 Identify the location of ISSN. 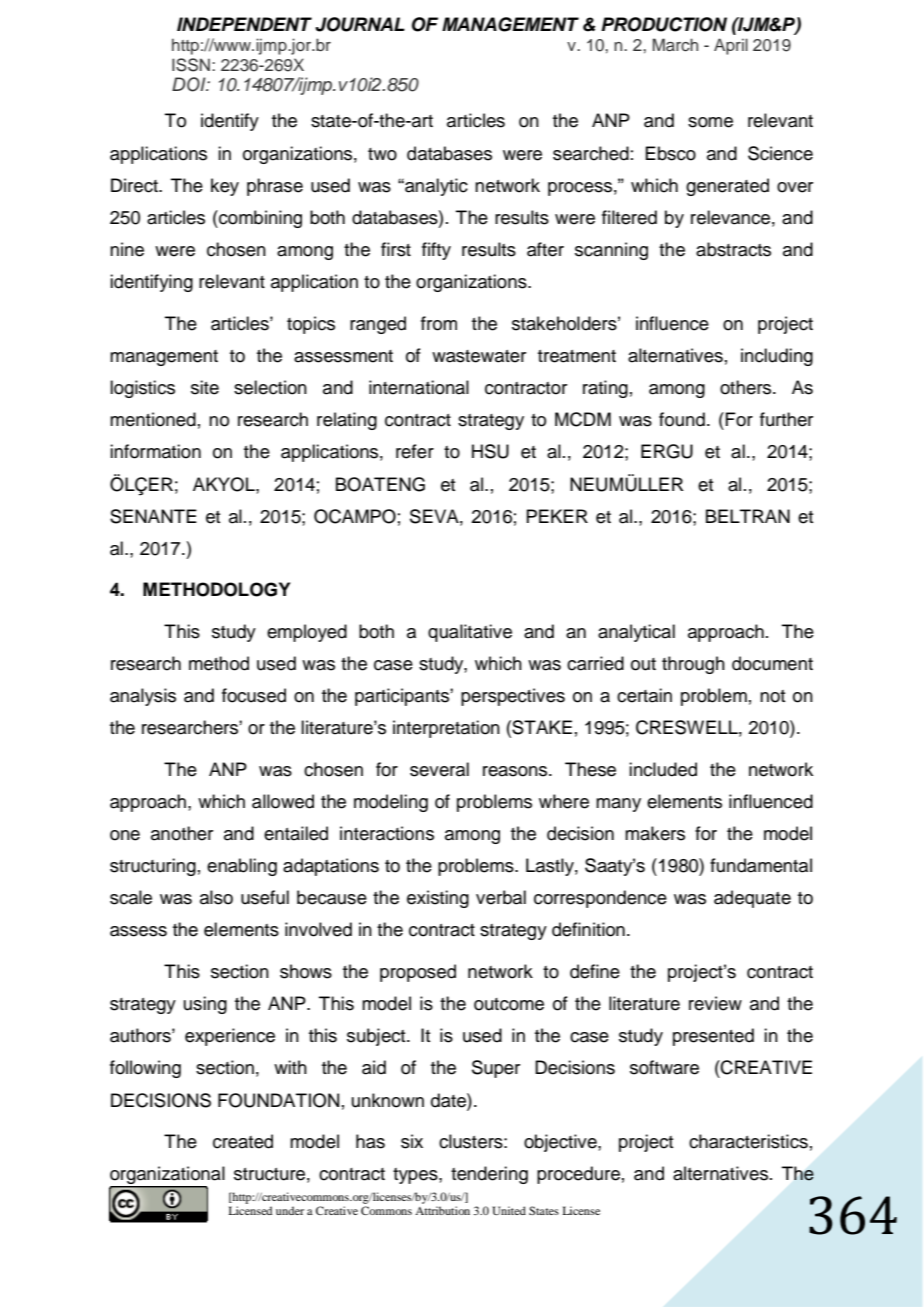
(191, 65).
